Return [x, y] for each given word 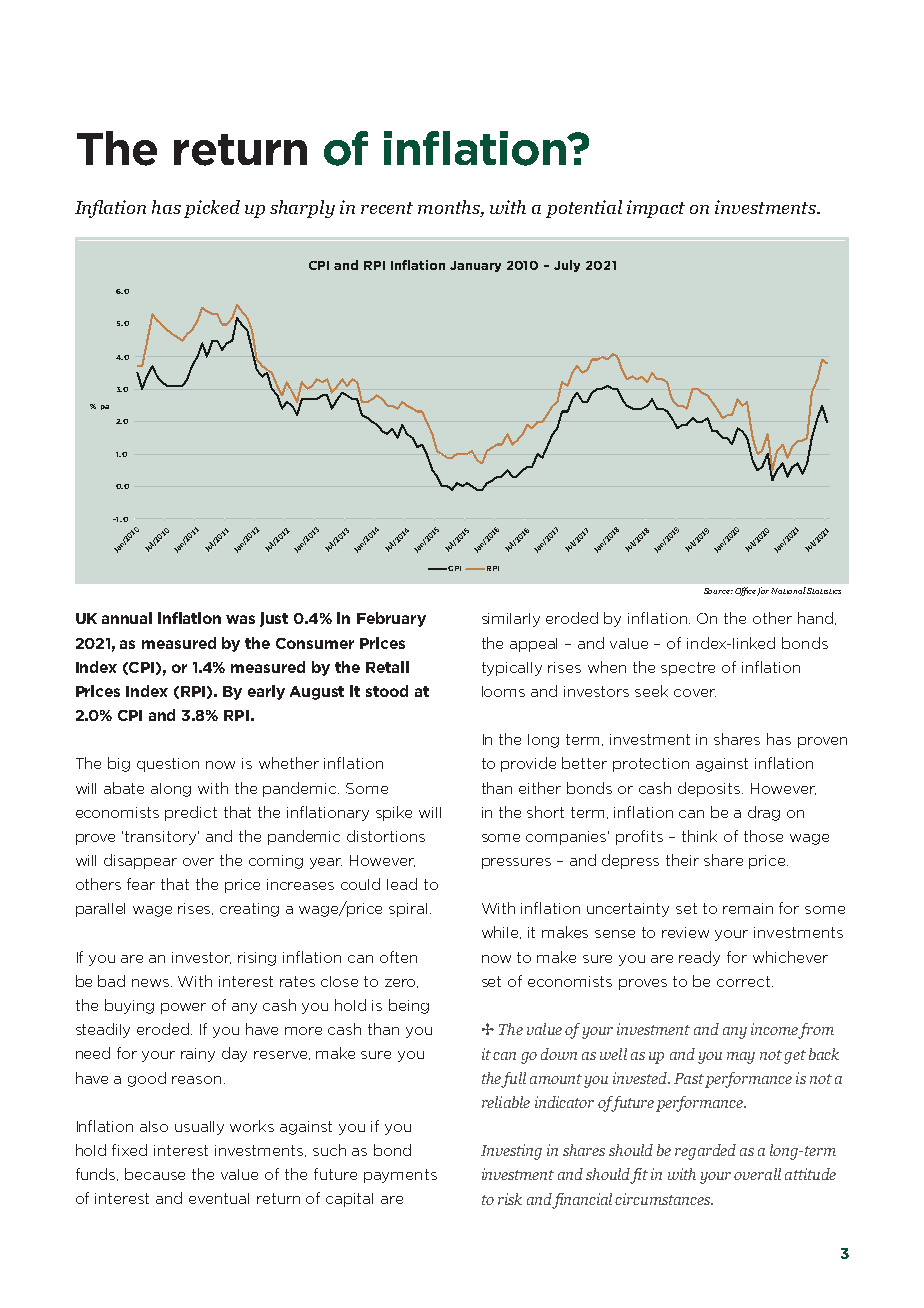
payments [400, 1176]
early [266, 692]
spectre [688, 669]
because [155, 1174]
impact [656, 209]
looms [503, 691]
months [450, 207]
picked [212, 209]
